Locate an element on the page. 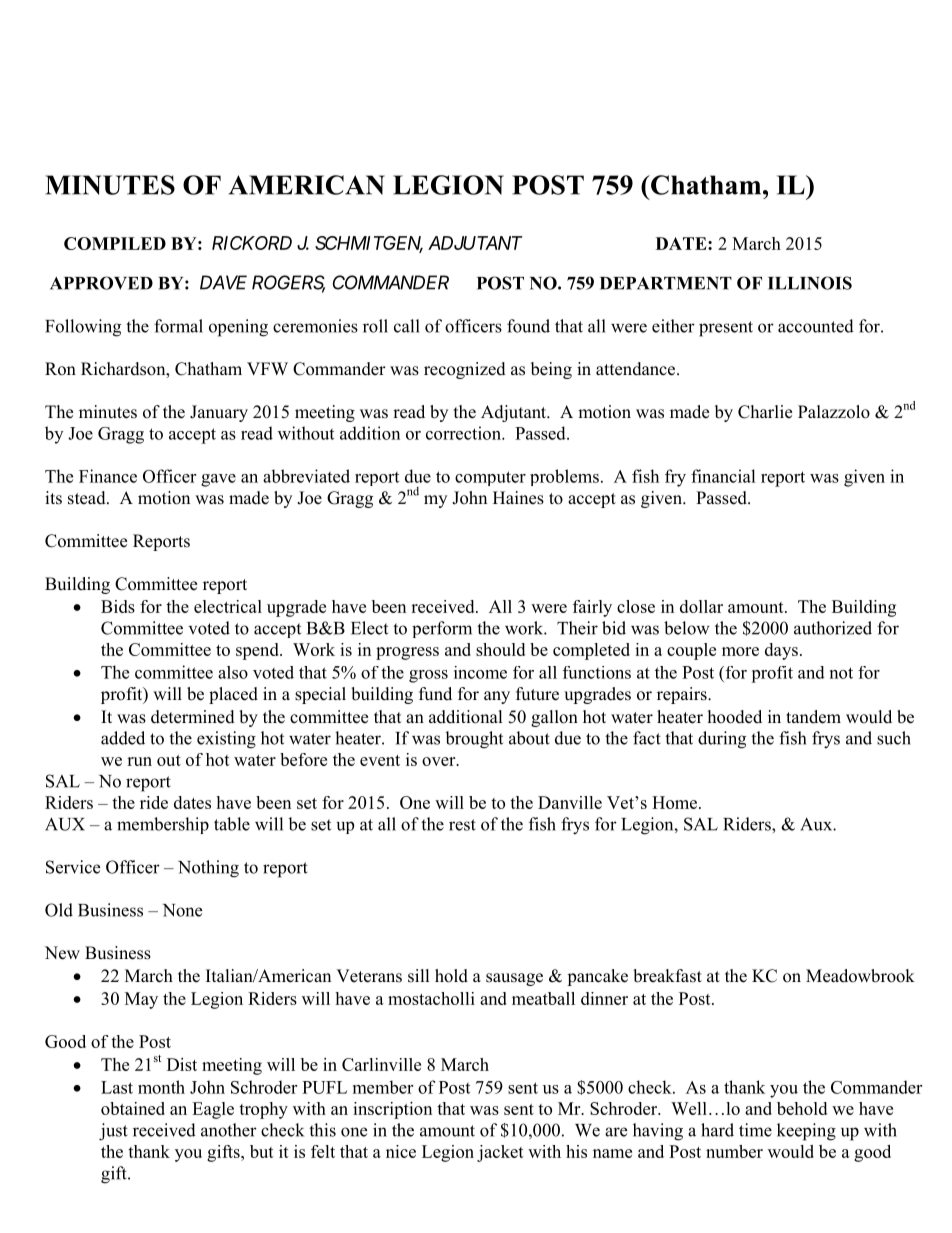 The image size is (952, 1233). Haines is located at coordinates (518, 498).
